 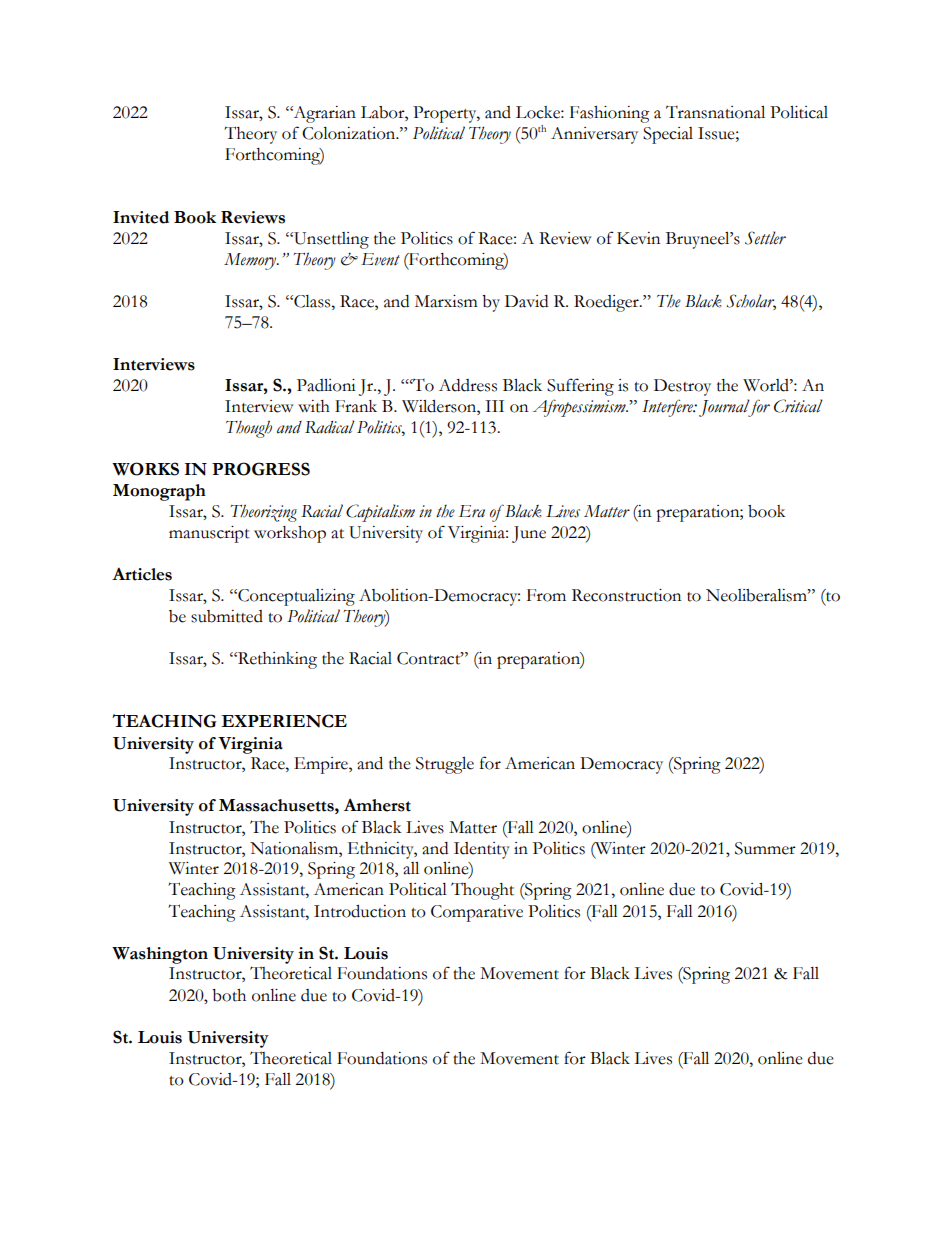 What do you see at coordinates (477, 913) in the document?
I see `Comparative` at bounding box center [477, 913].
